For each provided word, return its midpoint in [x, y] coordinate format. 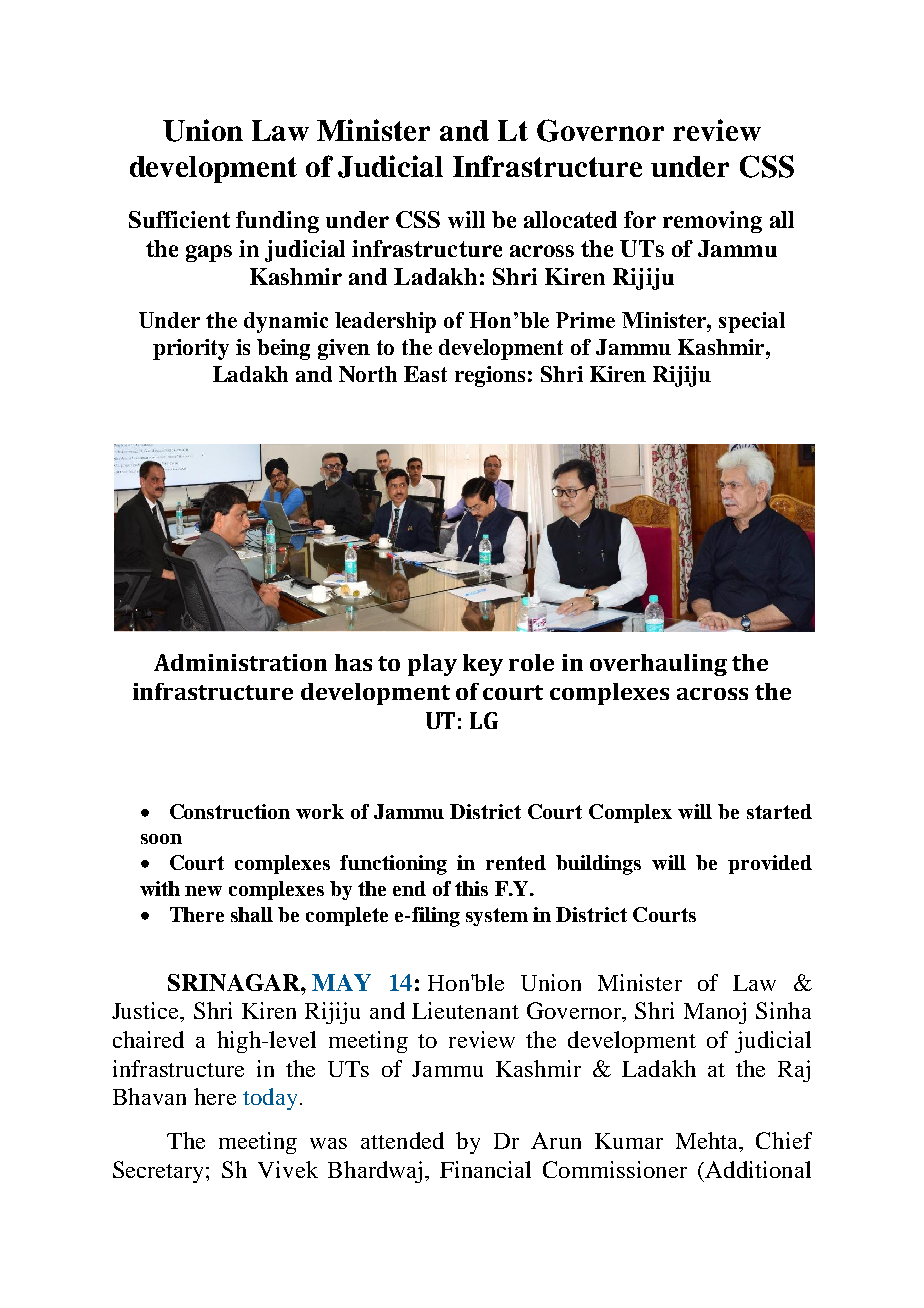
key [483, 665]
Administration [240, 662]
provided [770, 864]
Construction [230, 811]
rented [516, 862]
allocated [570, 219]
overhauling [658, 665]
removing [712, 222]
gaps [209, 253]
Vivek [288, 1169]
